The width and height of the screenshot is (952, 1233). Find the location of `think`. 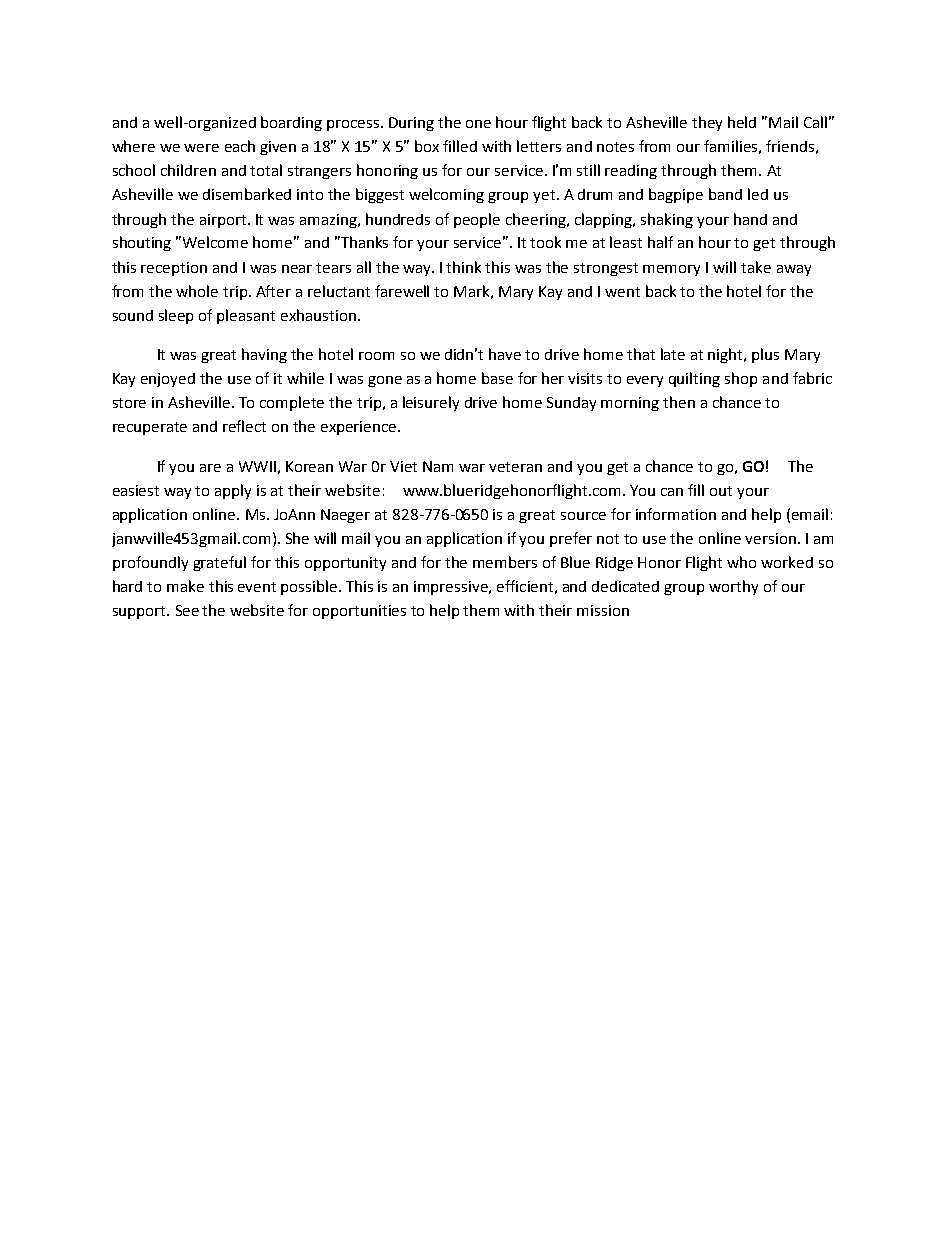

think is located at coordinates (463, 267).
